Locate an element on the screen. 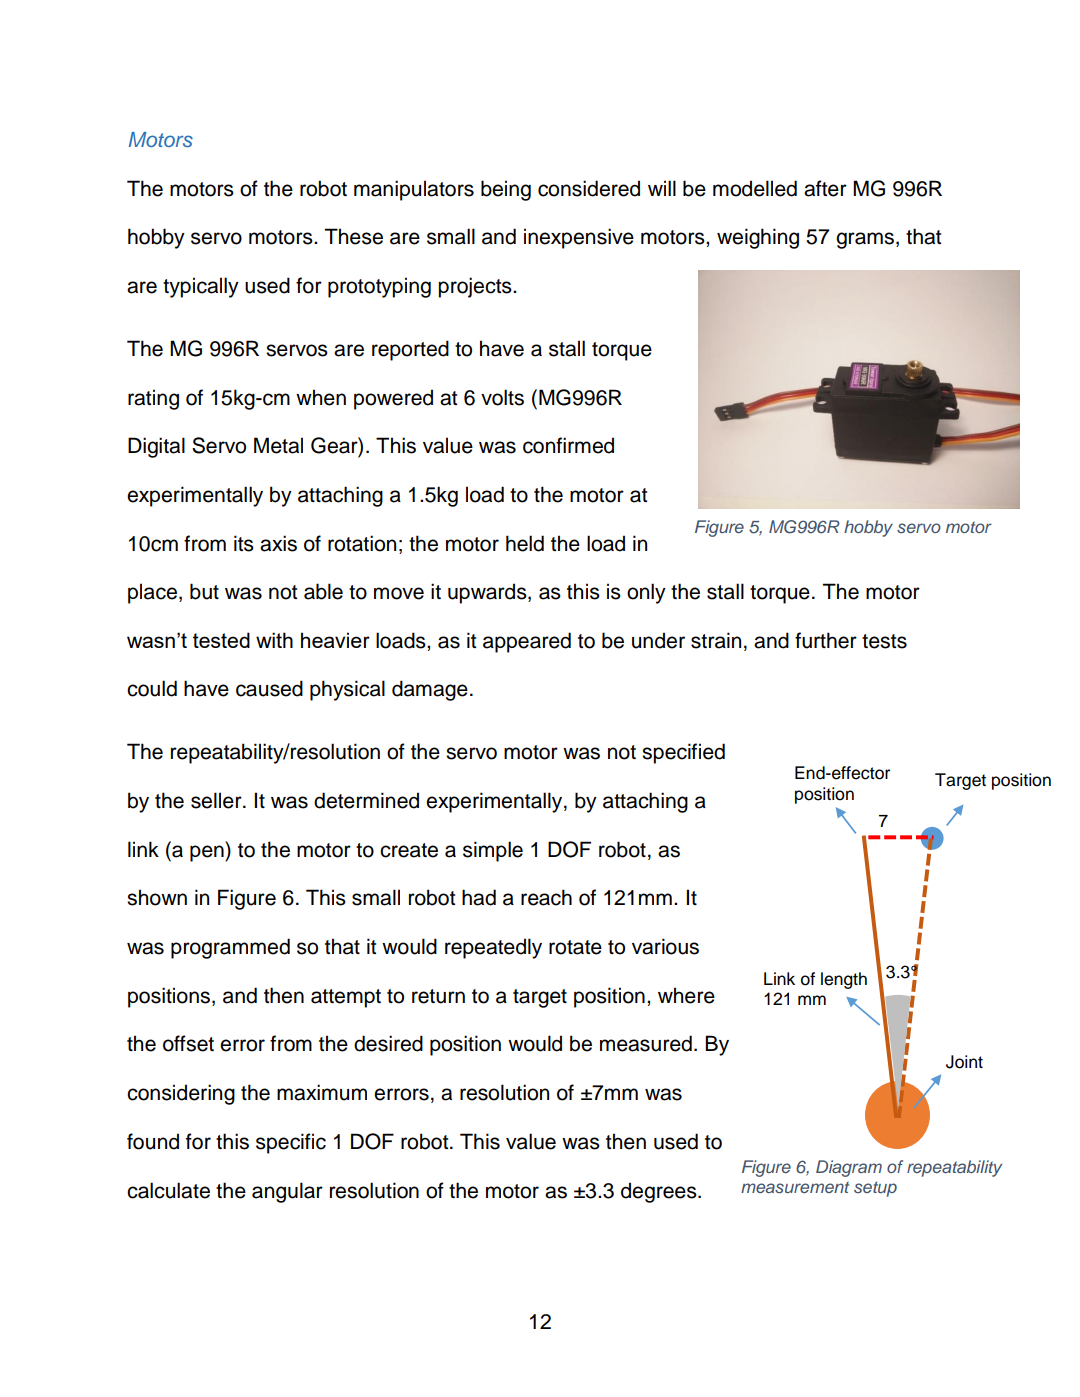 The image size is (1080, 1397). its is located at coordinates (244, 543).
